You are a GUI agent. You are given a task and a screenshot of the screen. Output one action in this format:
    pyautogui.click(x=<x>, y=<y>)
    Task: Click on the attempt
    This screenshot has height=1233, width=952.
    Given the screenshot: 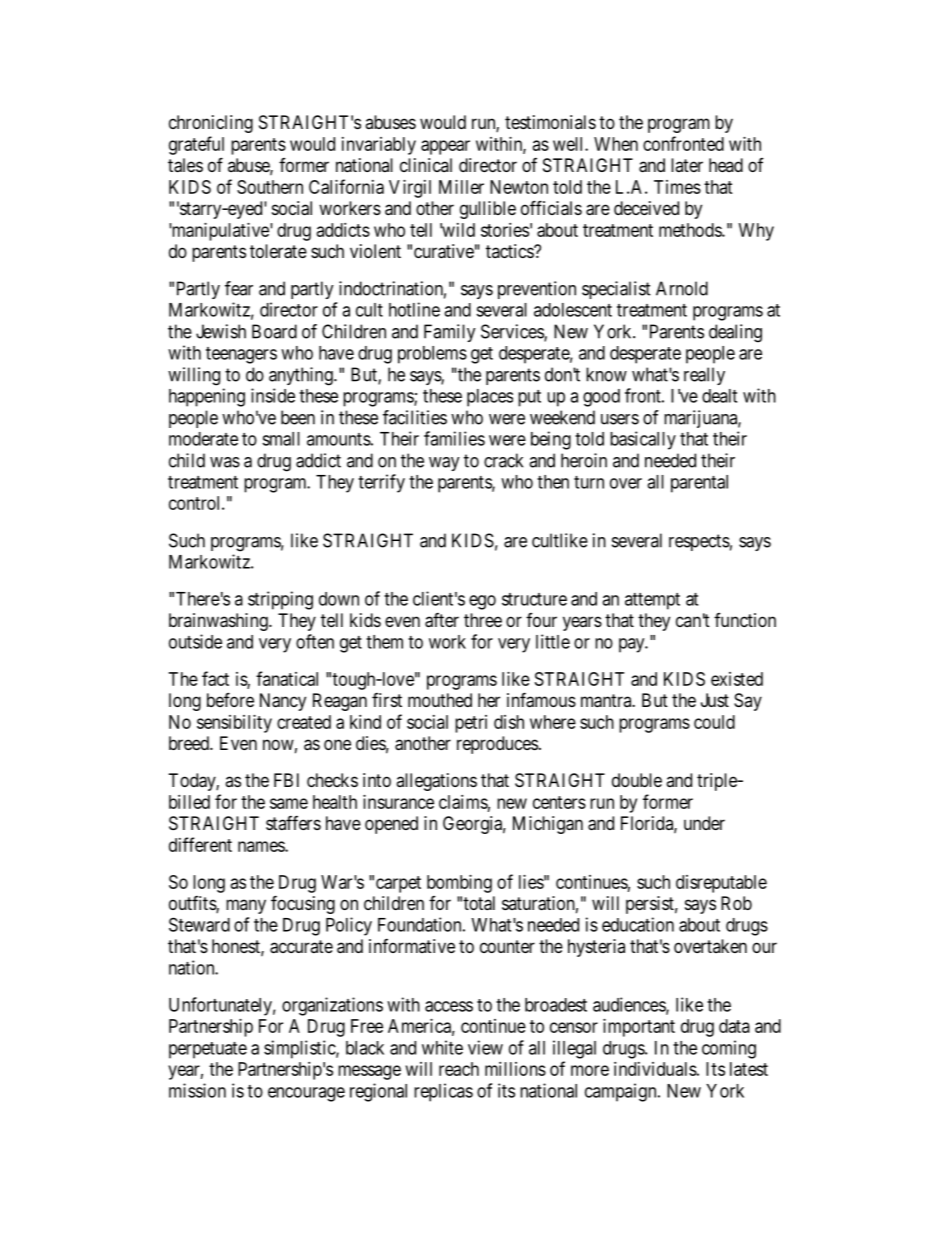 What is the action you would take?
    pyautogui.click(x=652, y=601)
